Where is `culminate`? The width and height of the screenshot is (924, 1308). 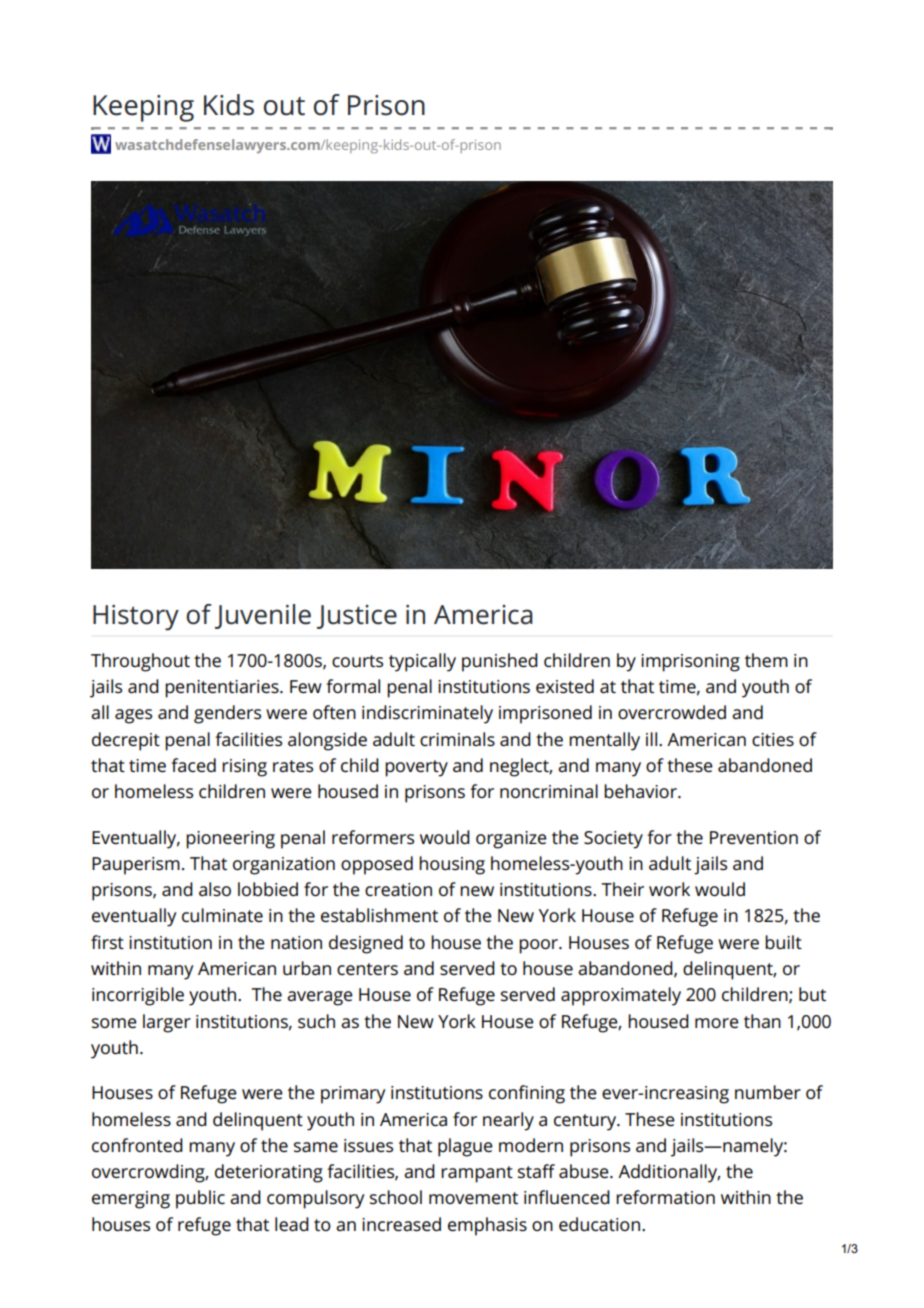 culminate is located at coordinates (222, 915).
